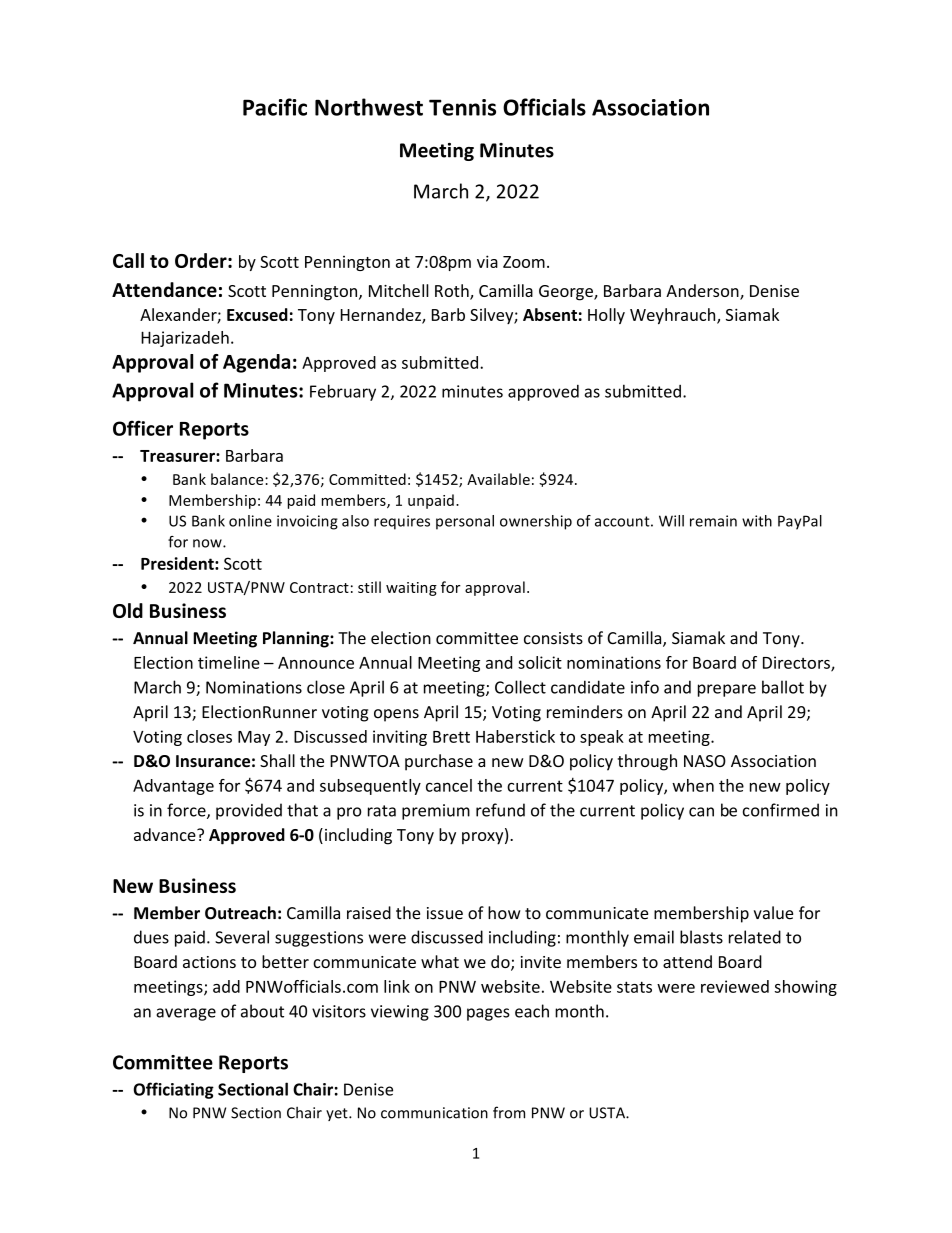  Describe the element at coordinates (703, 292) in the document. I see `Anderson` at that location.
